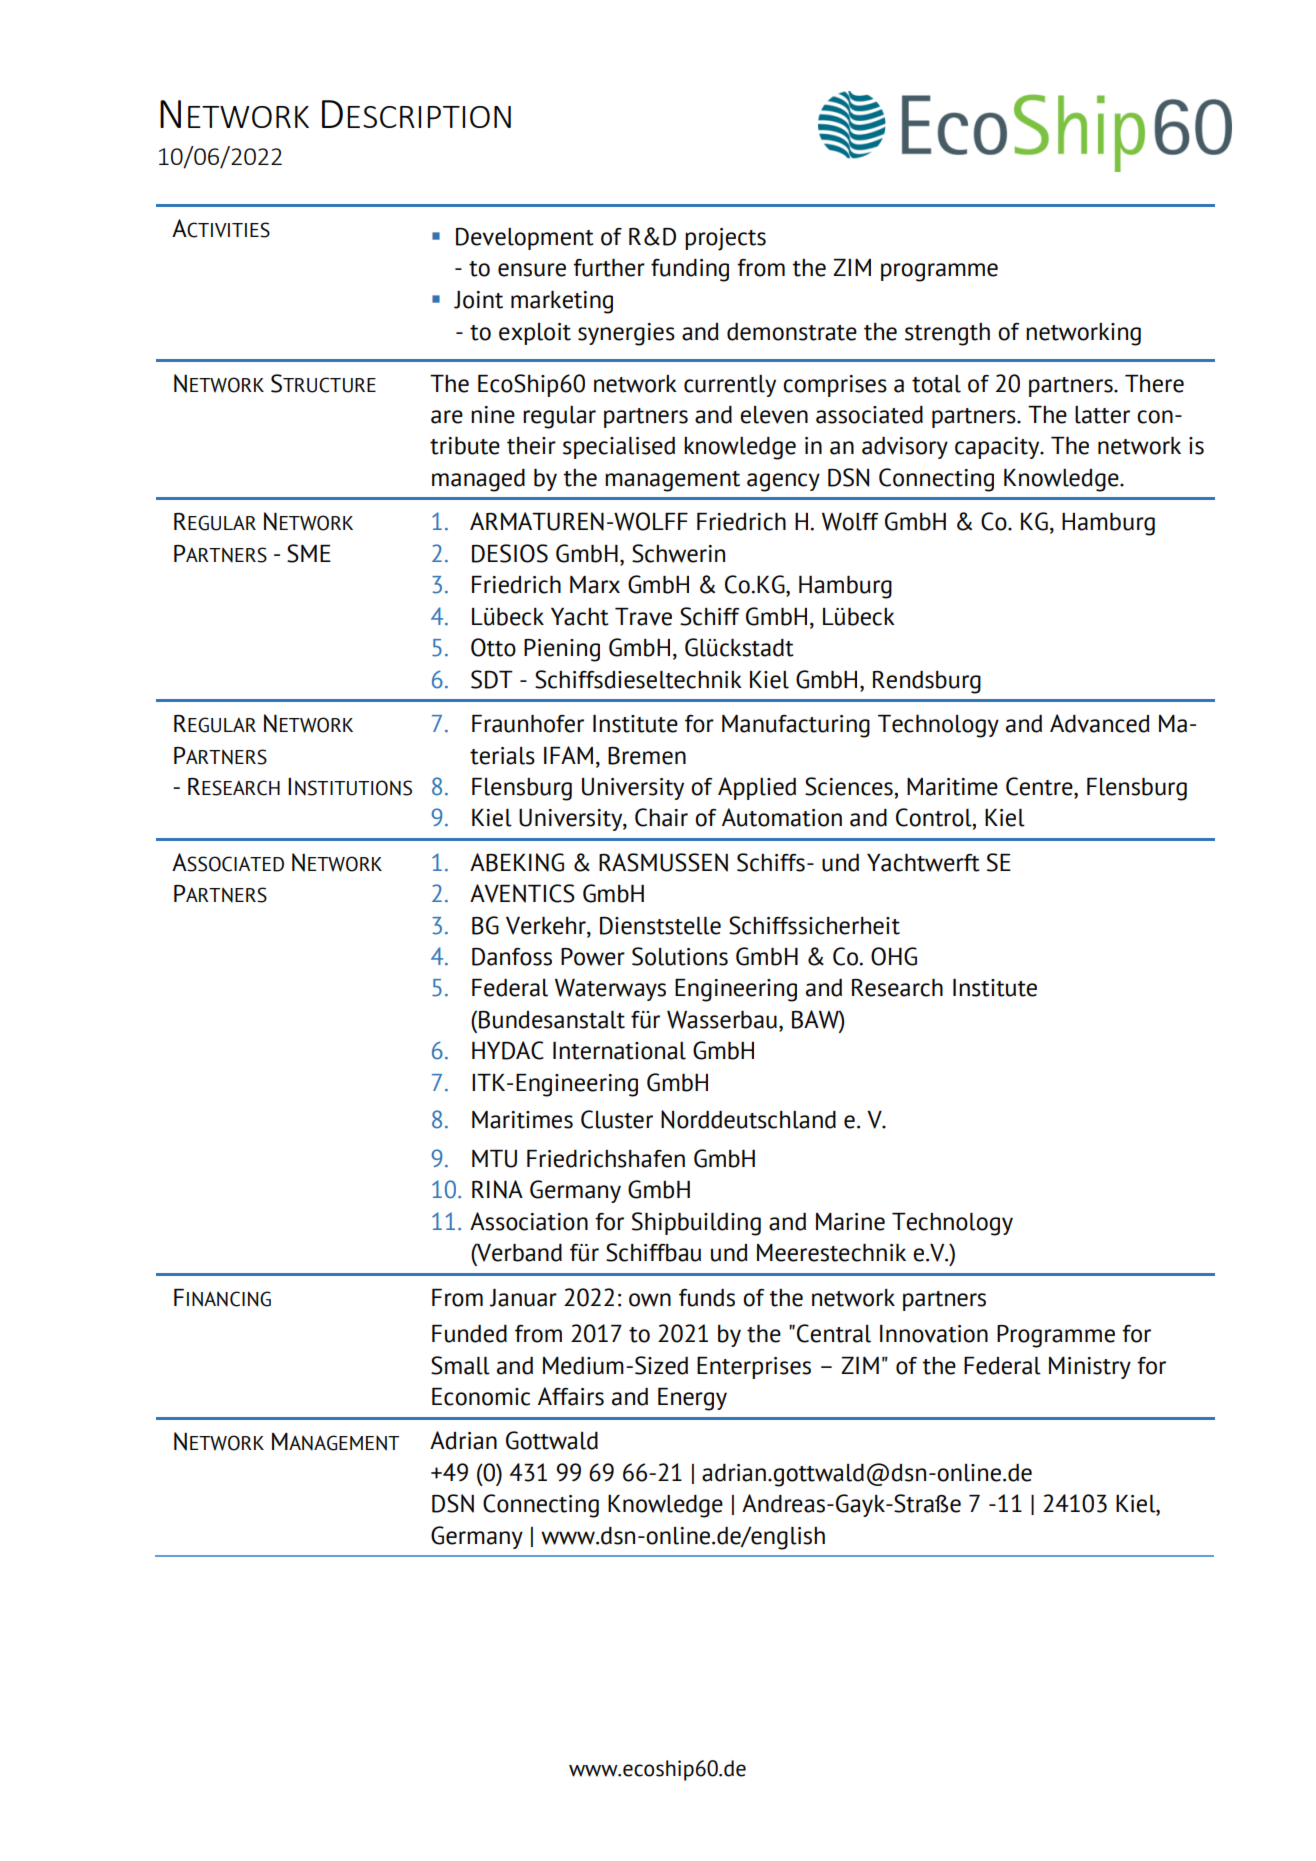  I want to click on Joint, so click(478, 300).
